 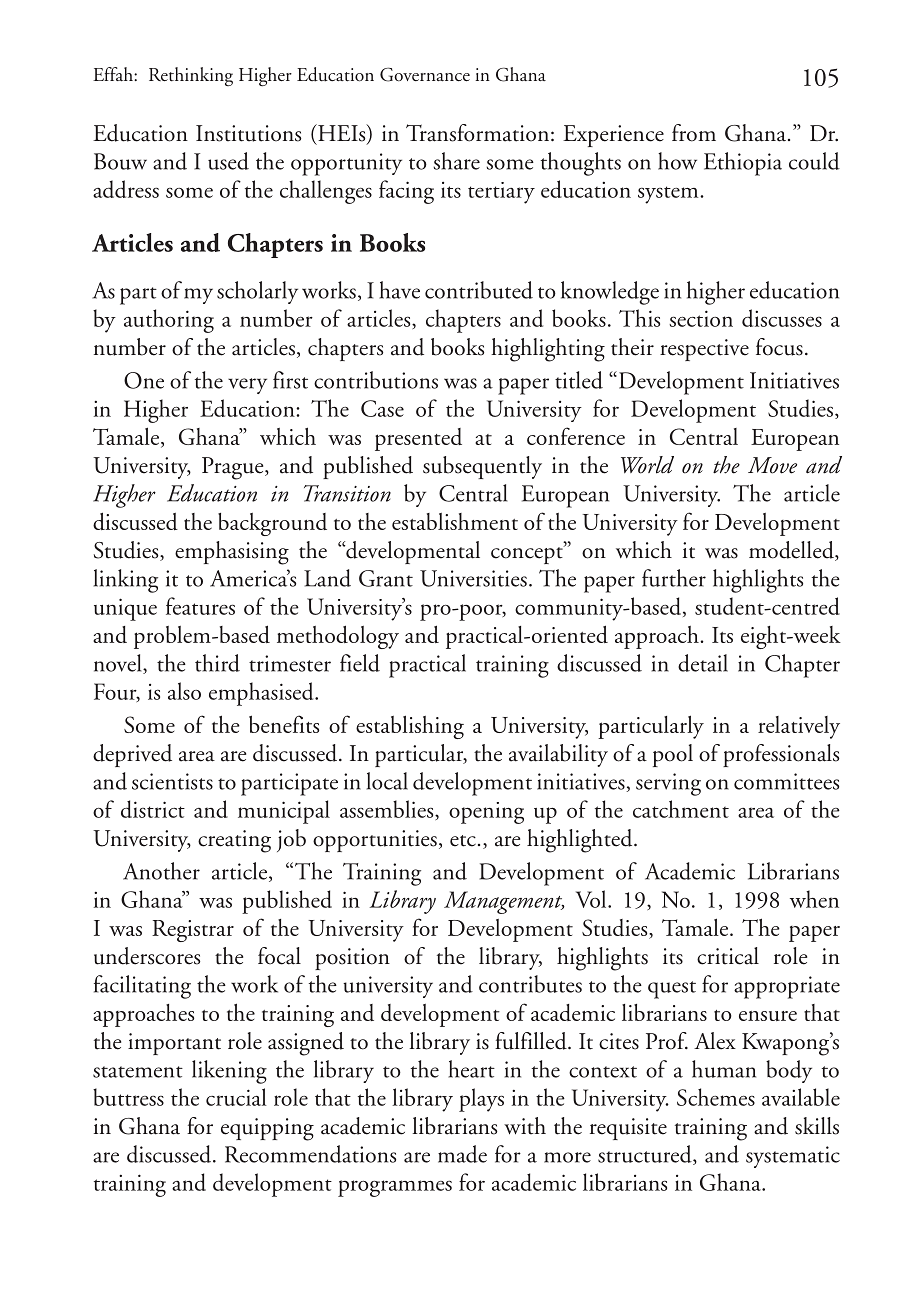 What do you see at coordinates (191, 76) in the screenshot?
I see `Rethinking` at bounding box center [191, 76].
